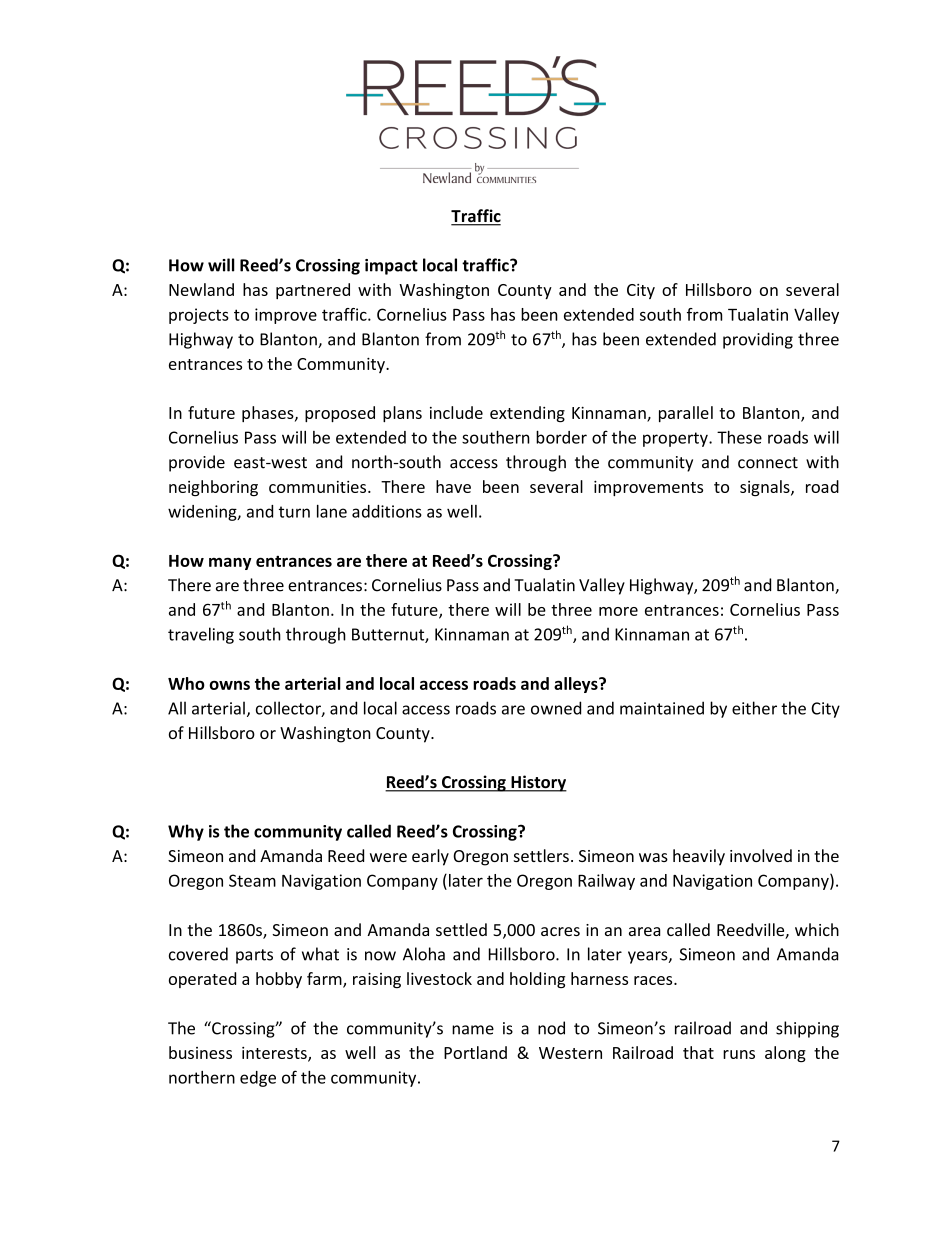 This screenshot has height=1233, width=952. Describe the element at coordinates (758, 340) in the screenshot. I see `providing` at that location.
